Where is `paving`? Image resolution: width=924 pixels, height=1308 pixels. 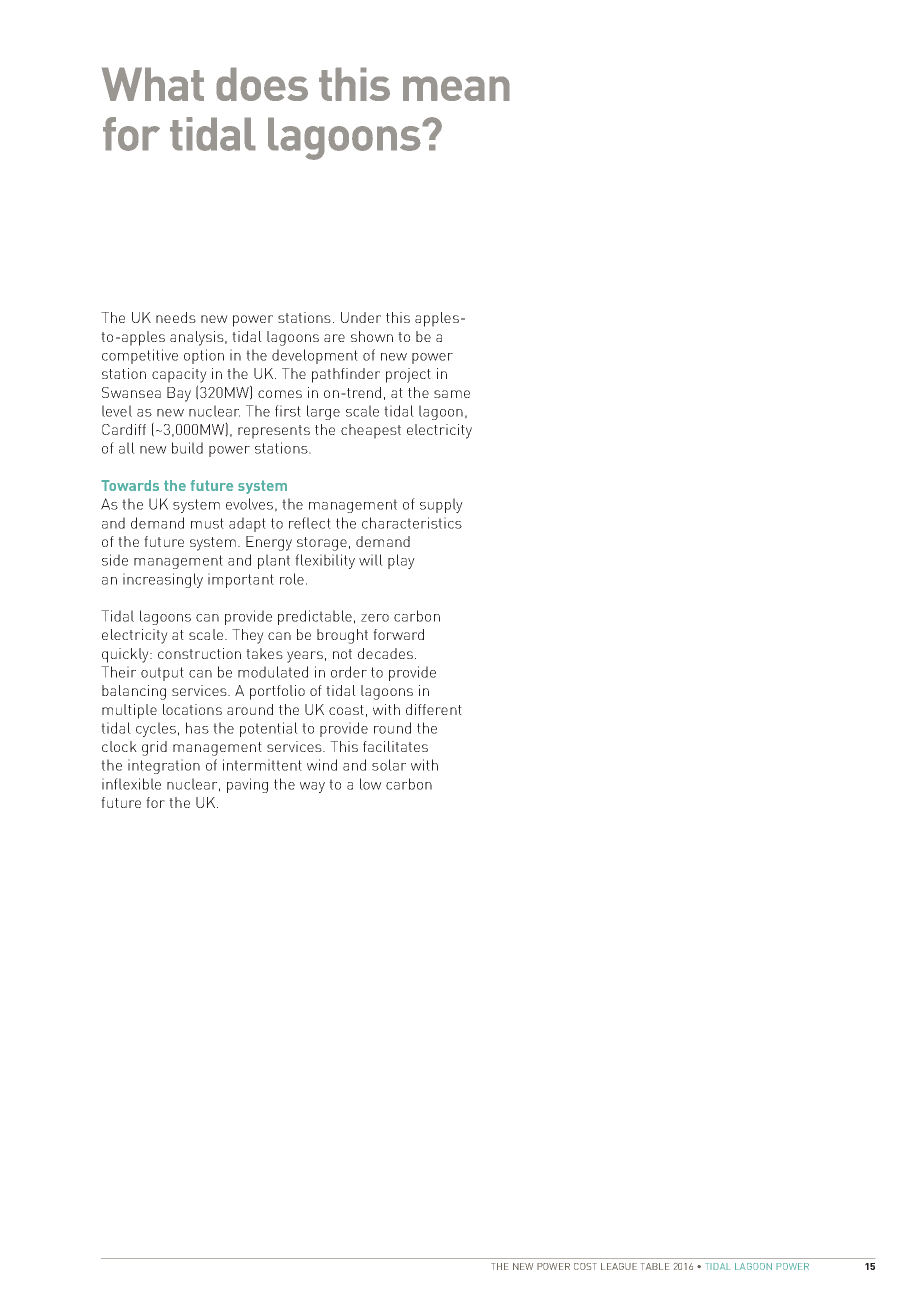 paving is located at coordinates (247, 785).
